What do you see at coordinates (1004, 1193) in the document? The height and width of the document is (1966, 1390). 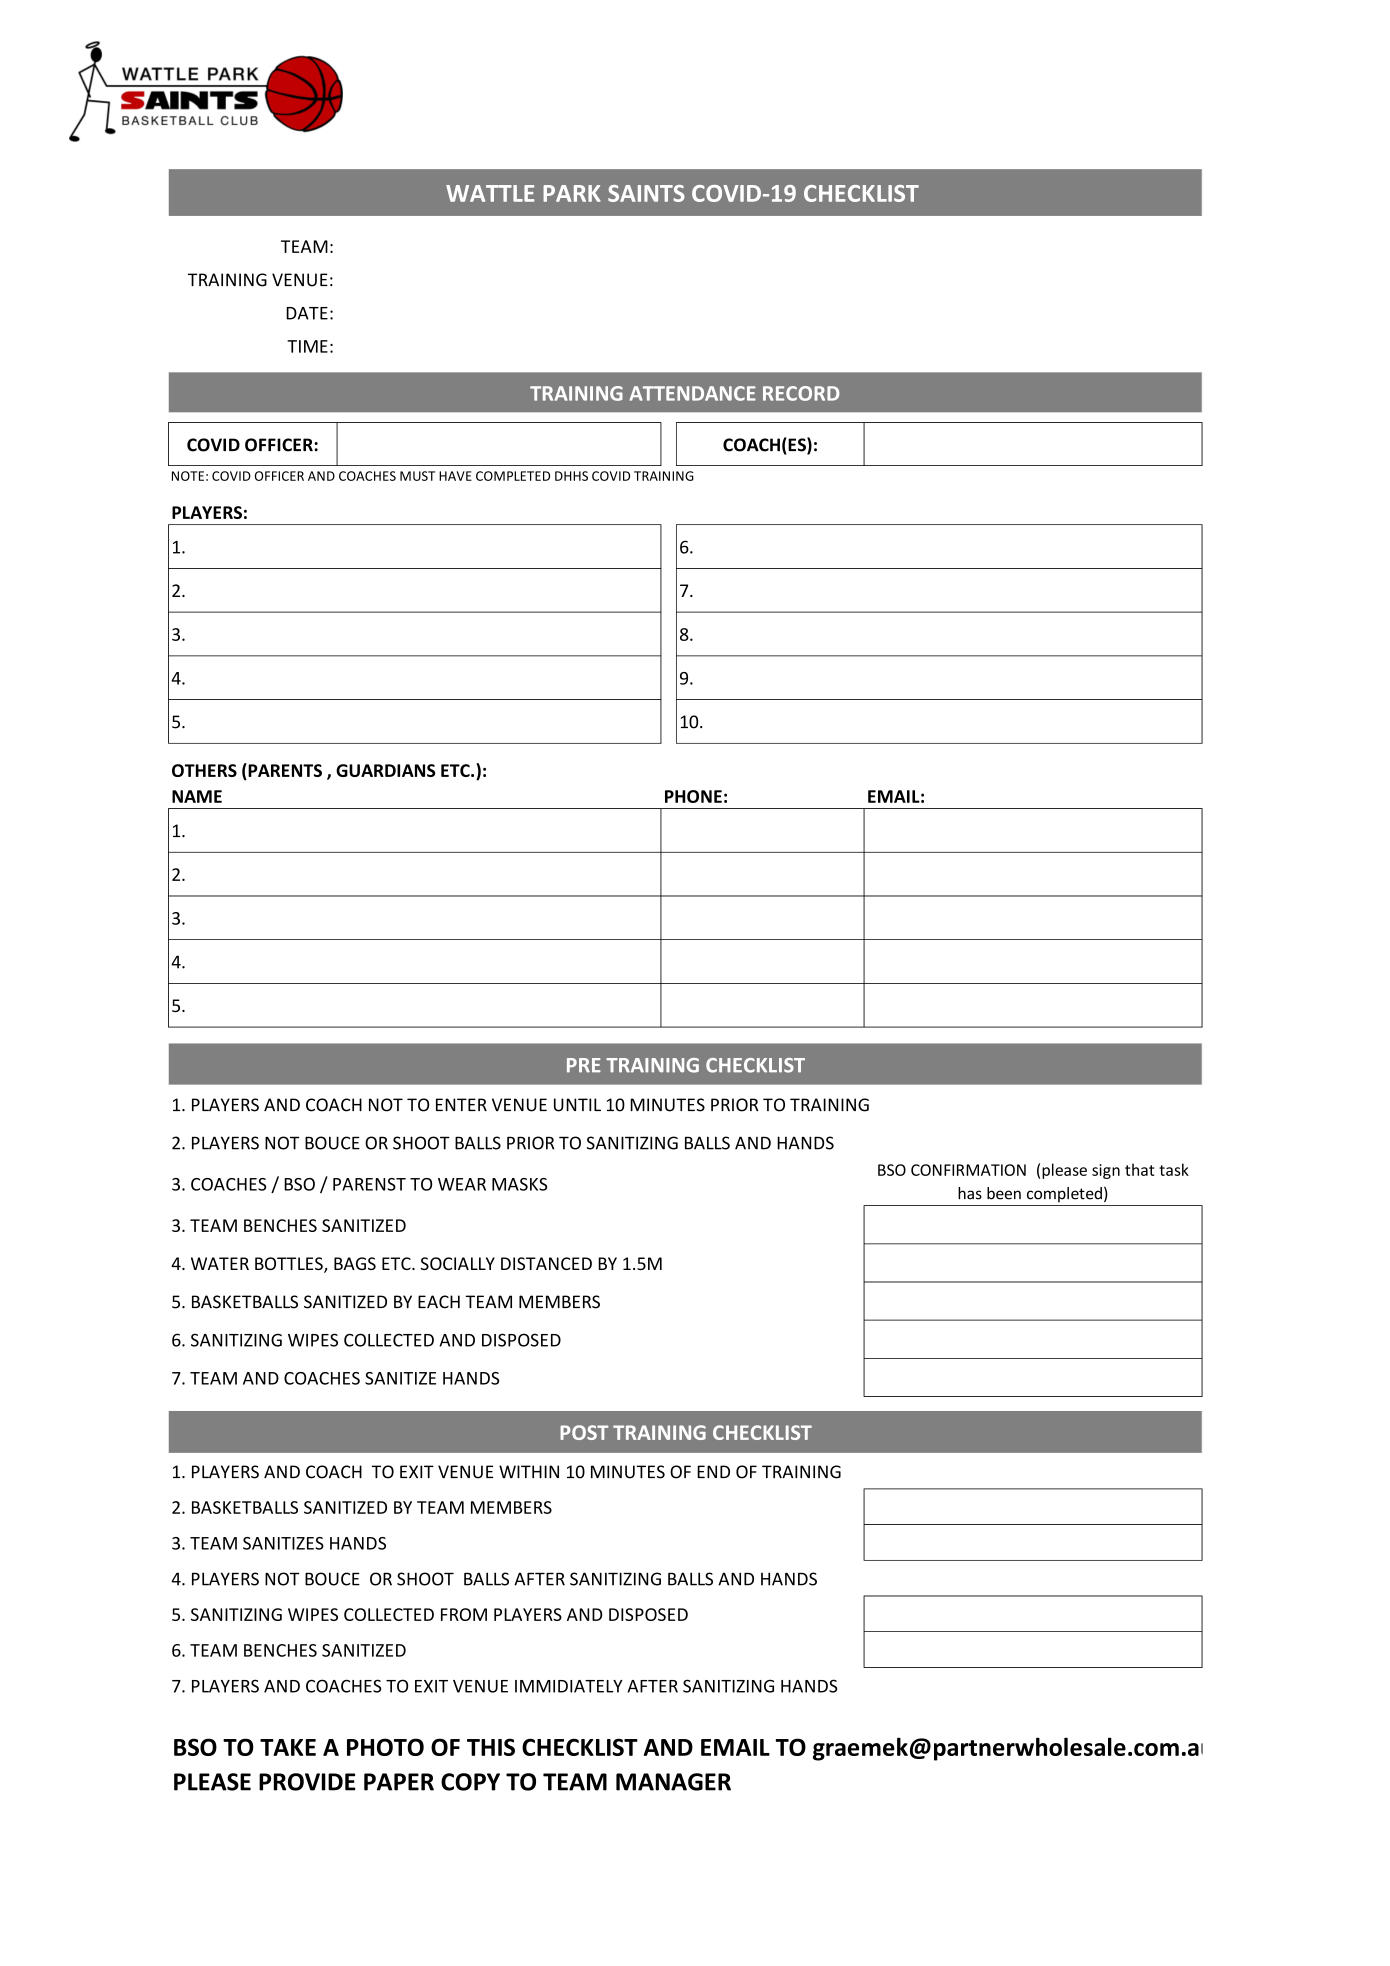 I see `been` at bounding box center [1004, 1193].
